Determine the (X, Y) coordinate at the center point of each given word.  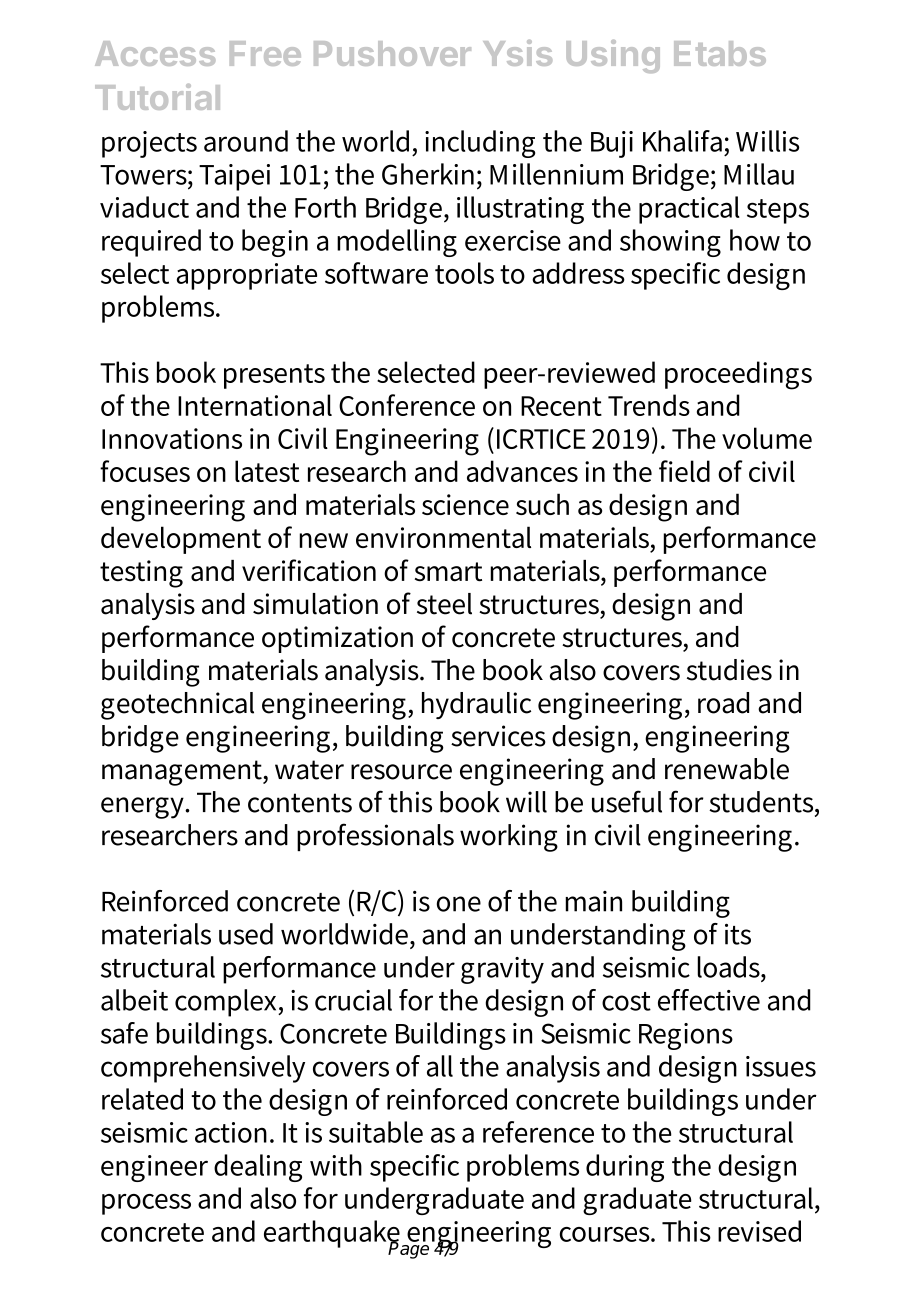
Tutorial (157, 97)
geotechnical (177, 706)
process (146, 1204)
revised (759, 1231)
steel (444, 604)
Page (408, 1249)
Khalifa (682, 141)
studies (729, 670)
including (480, 144)
